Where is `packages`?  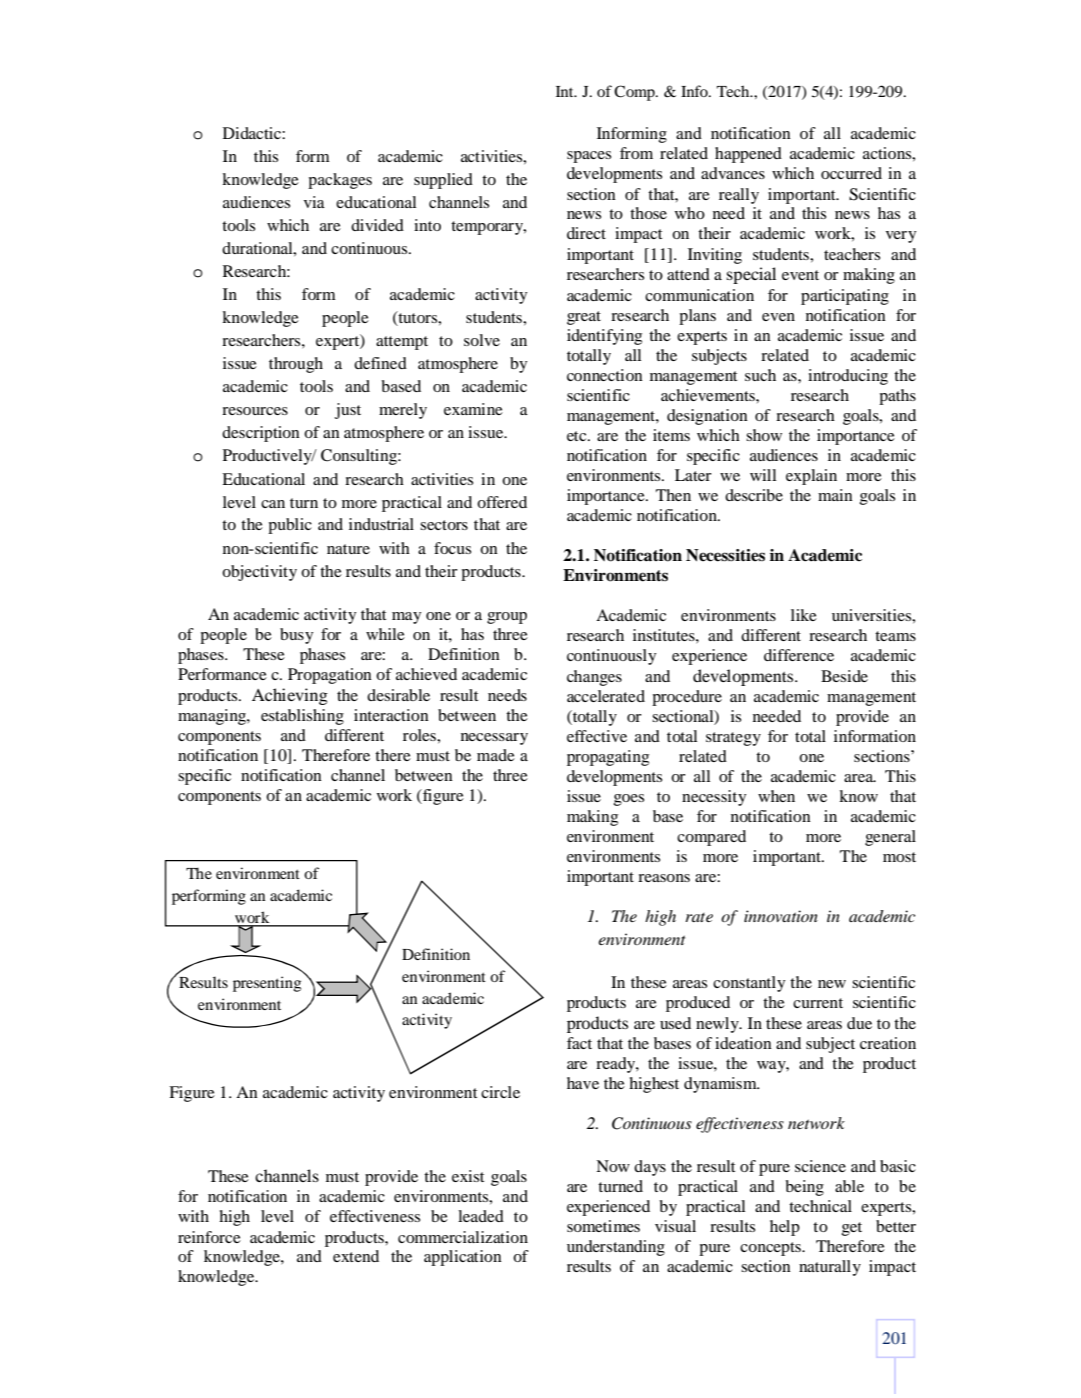
packages is located at coordinates (340, 181).
